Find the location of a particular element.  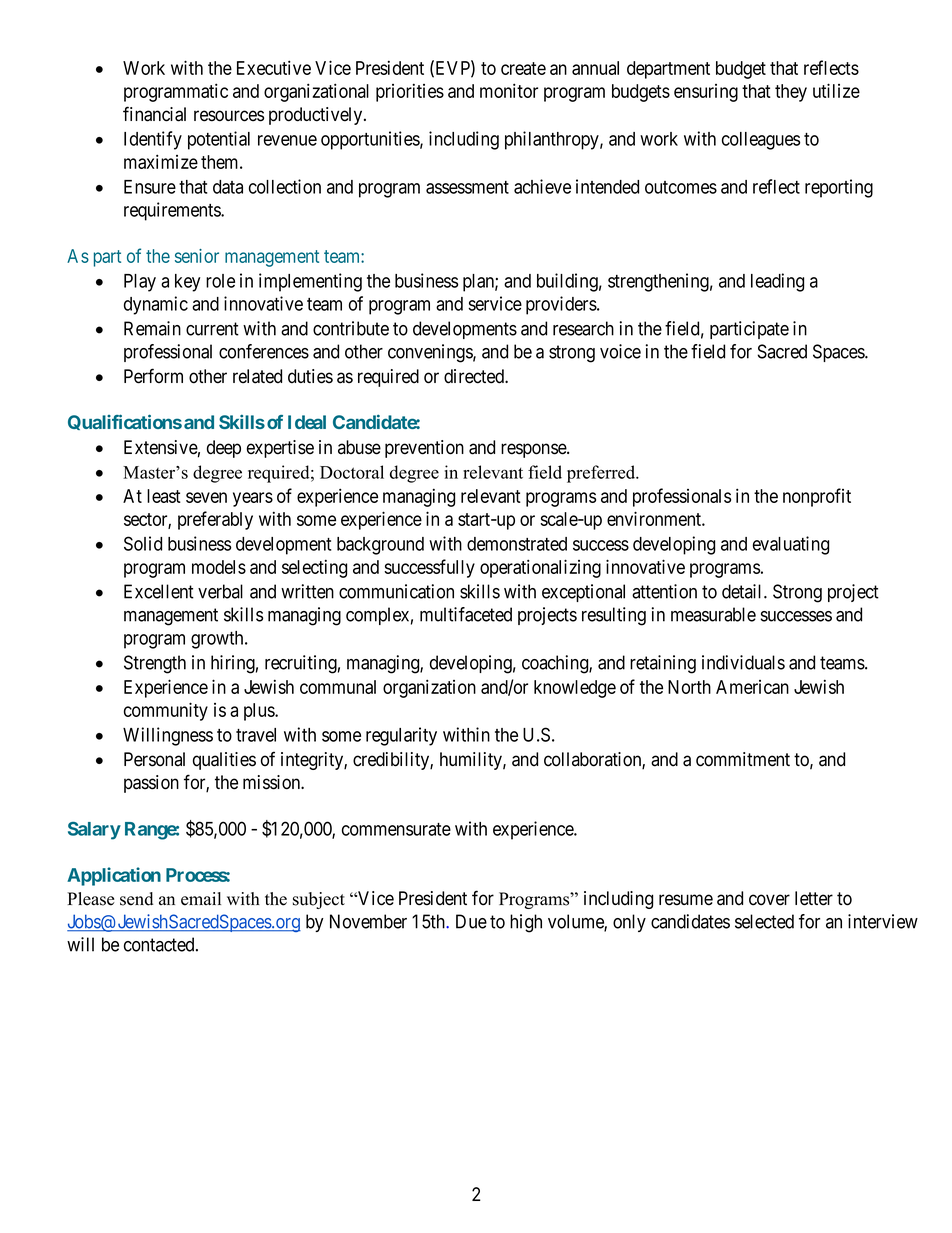

cover is located at coordinates (769, 900).
